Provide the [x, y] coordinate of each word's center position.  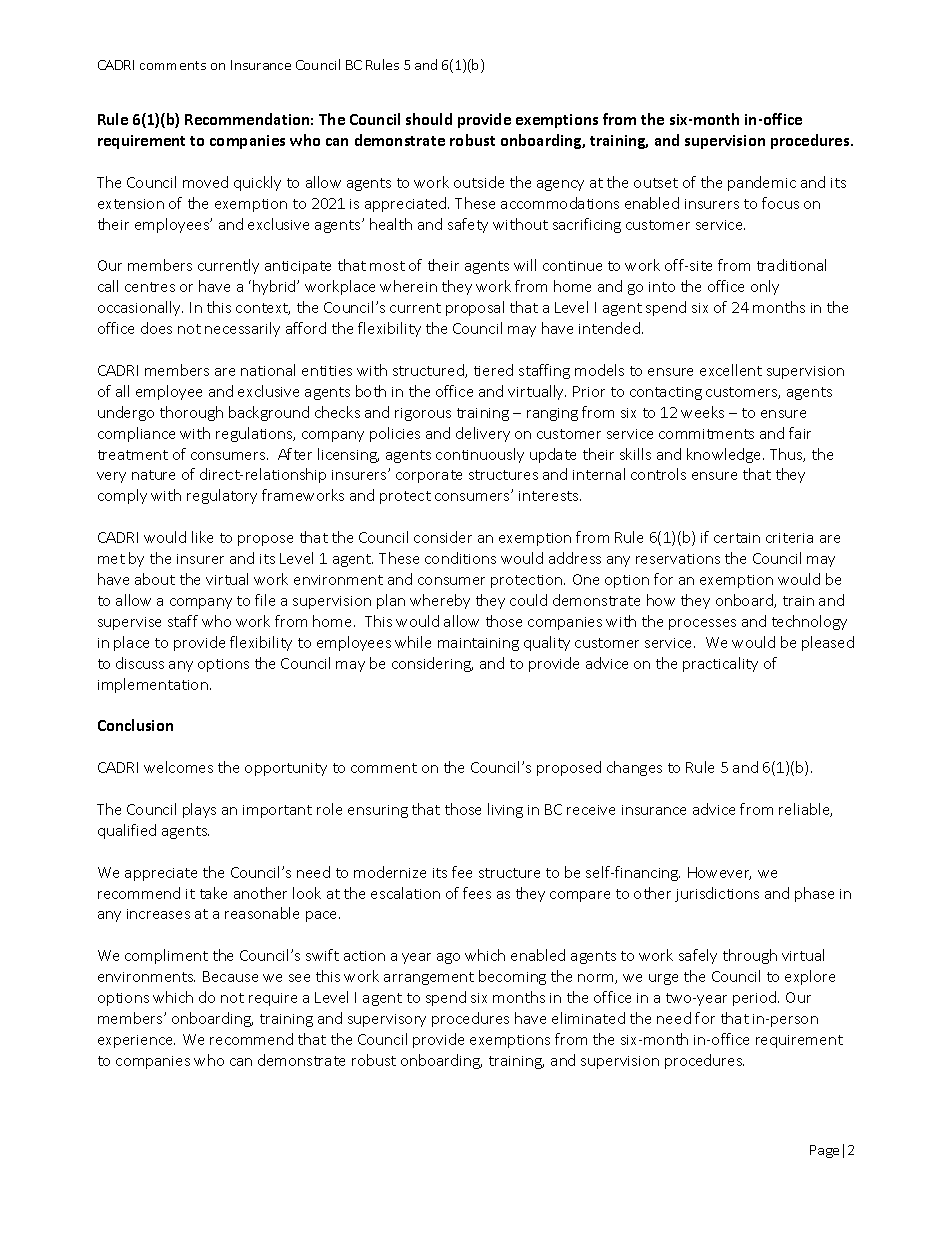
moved [205, 182]
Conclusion [135, 725]
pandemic [762, 183]
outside [479, 182]
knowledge [725, 455]
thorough [191, 413]
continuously [480, 455]
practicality [720, 664]
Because [230, 976]
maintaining [478, 644]
